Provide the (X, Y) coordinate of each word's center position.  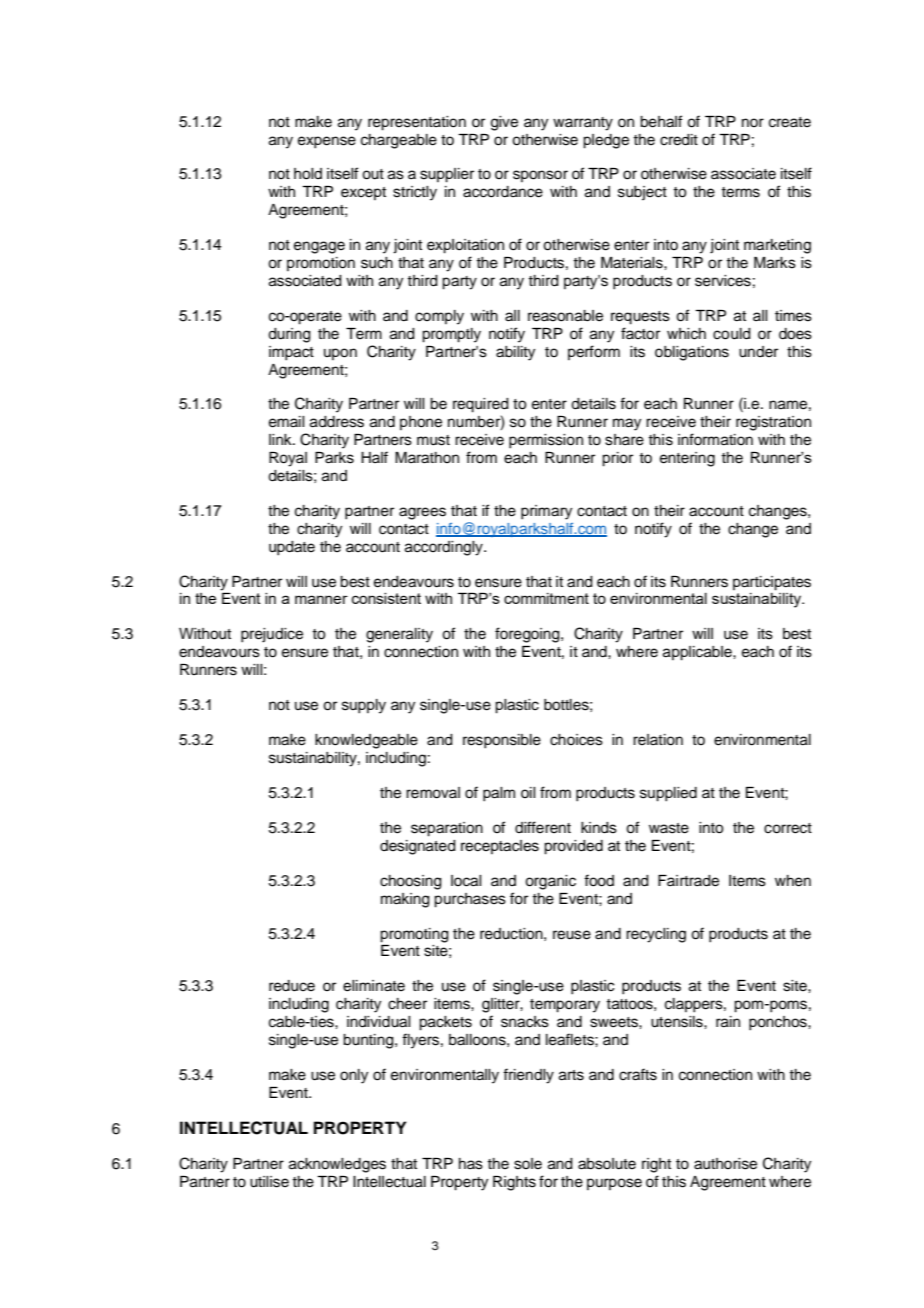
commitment (546, 598)
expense (327, 142)
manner (321, 599)
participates (772, 583)
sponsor (540, 176)
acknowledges (337, 1165)
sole (528, 1164)
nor (753, 122)
